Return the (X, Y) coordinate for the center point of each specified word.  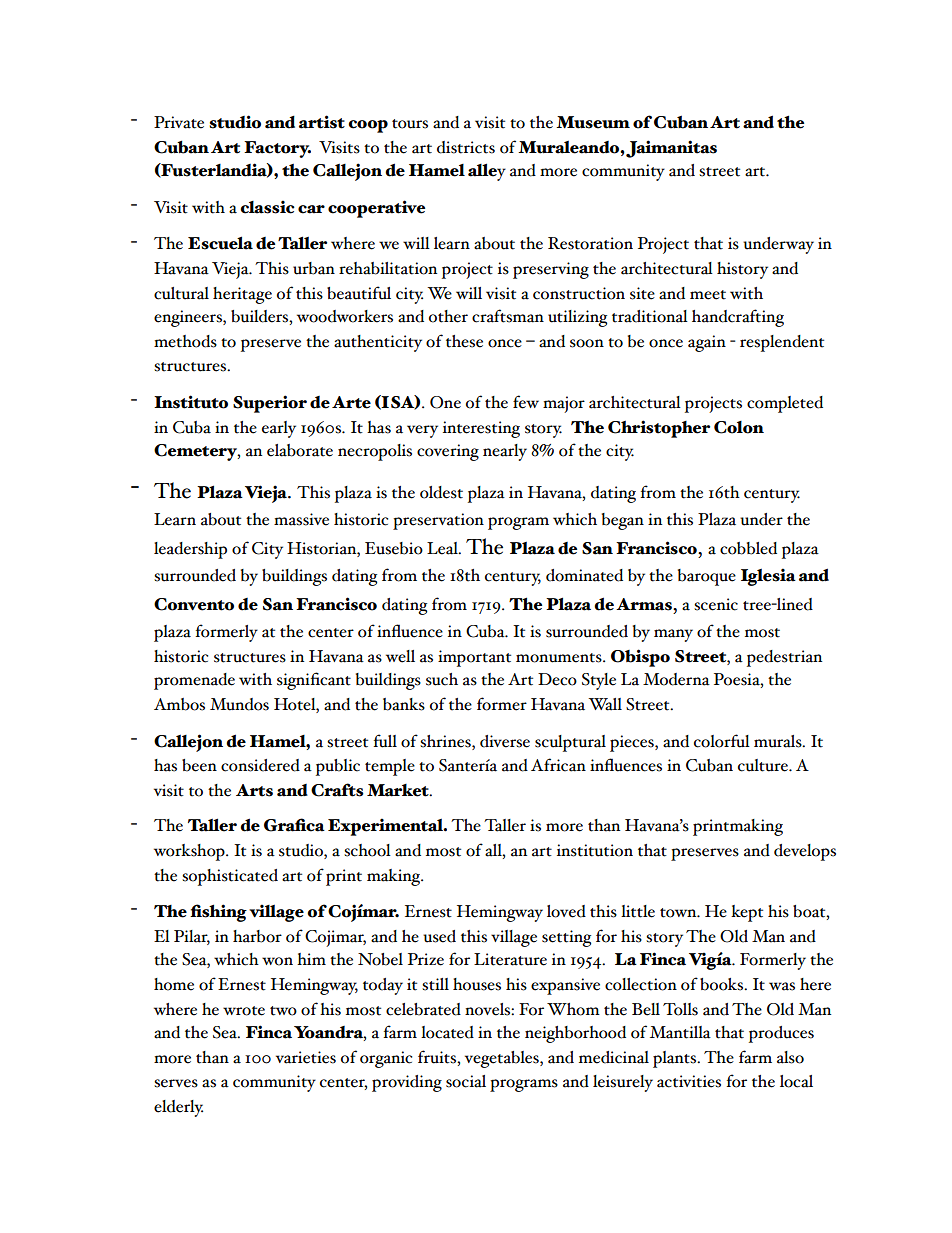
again (707, 343)
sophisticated (230, 877)
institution (595, 850)
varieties (306, 1057)
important (474, 658)
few (526, 402)
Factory (277, 149)
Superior (270, 404)
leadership (190, 550)
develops (805, 852)
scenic (716, 604)
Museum (593, 122)
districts (466, 147)
